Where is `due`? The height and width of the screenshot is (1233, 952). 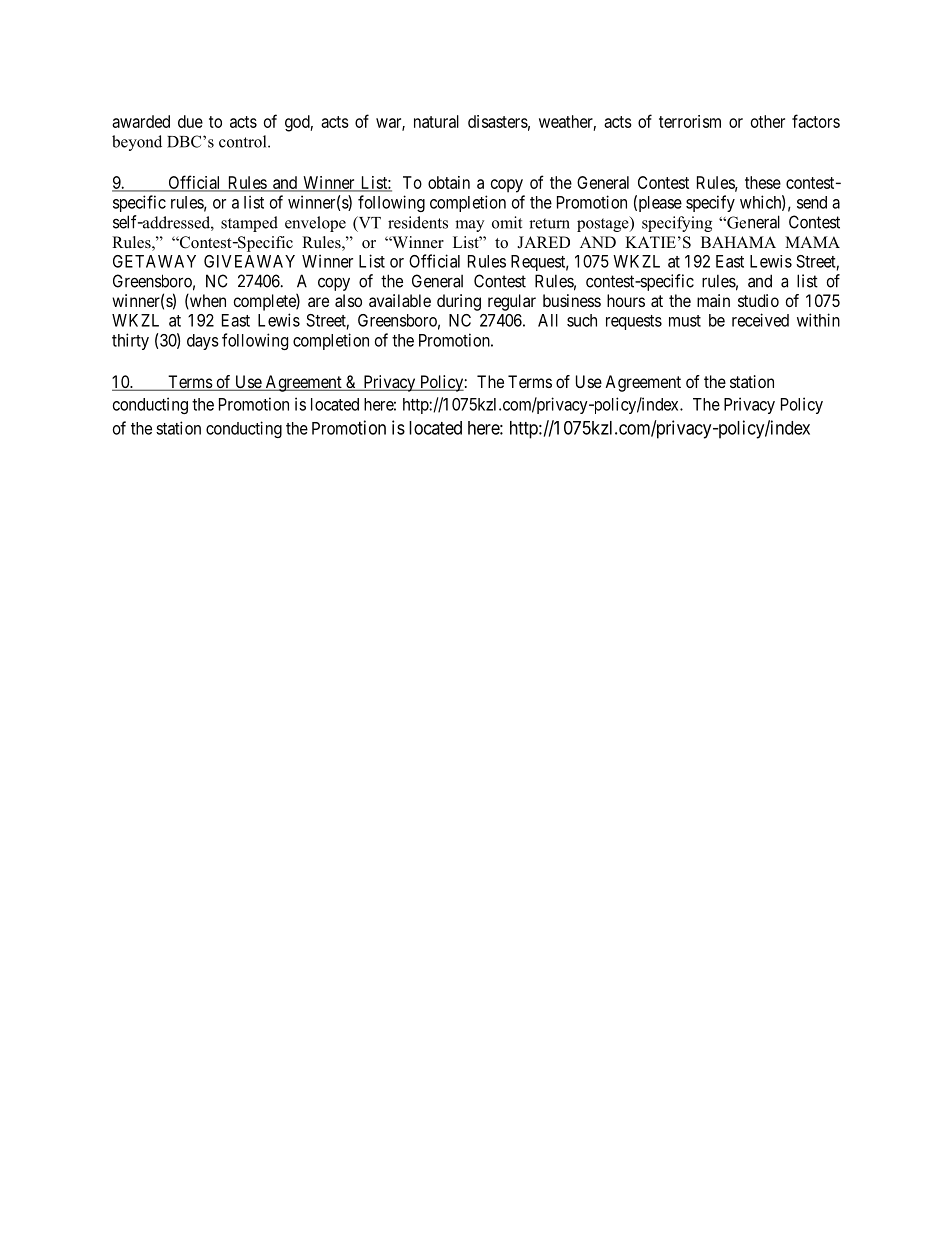 due is located at coordinates (190, 121).
